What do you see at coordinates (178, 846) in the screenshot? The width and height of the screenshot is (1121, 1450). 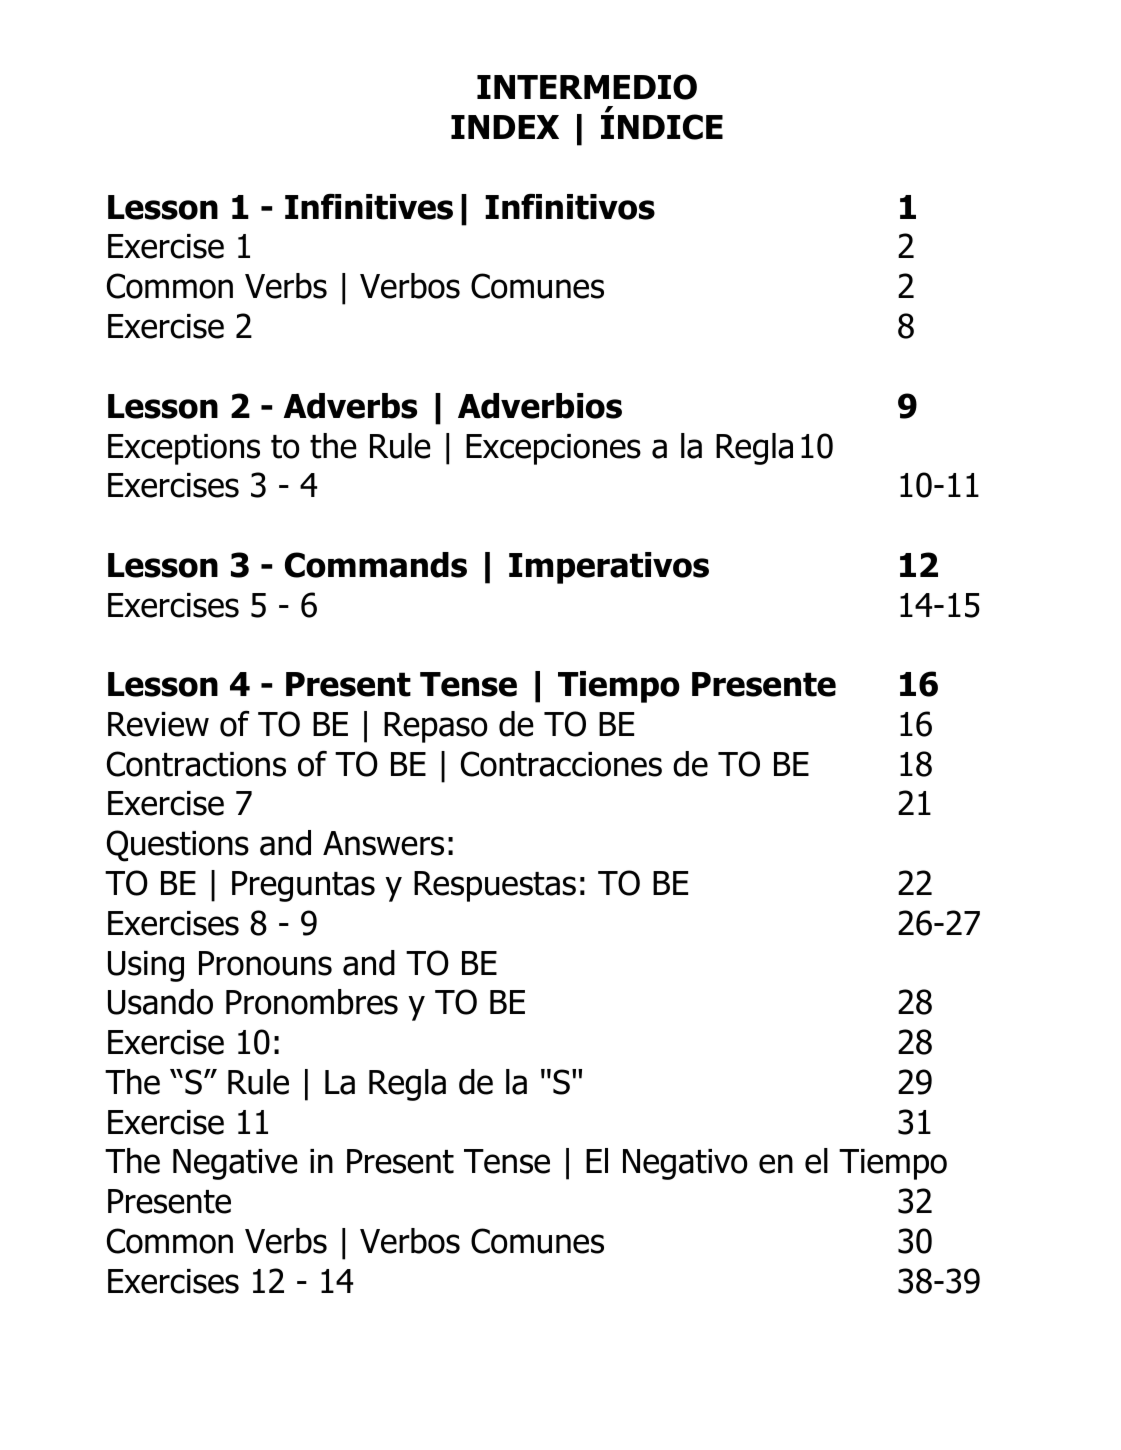 I see `Questions` at bounding box center [178, 846].
